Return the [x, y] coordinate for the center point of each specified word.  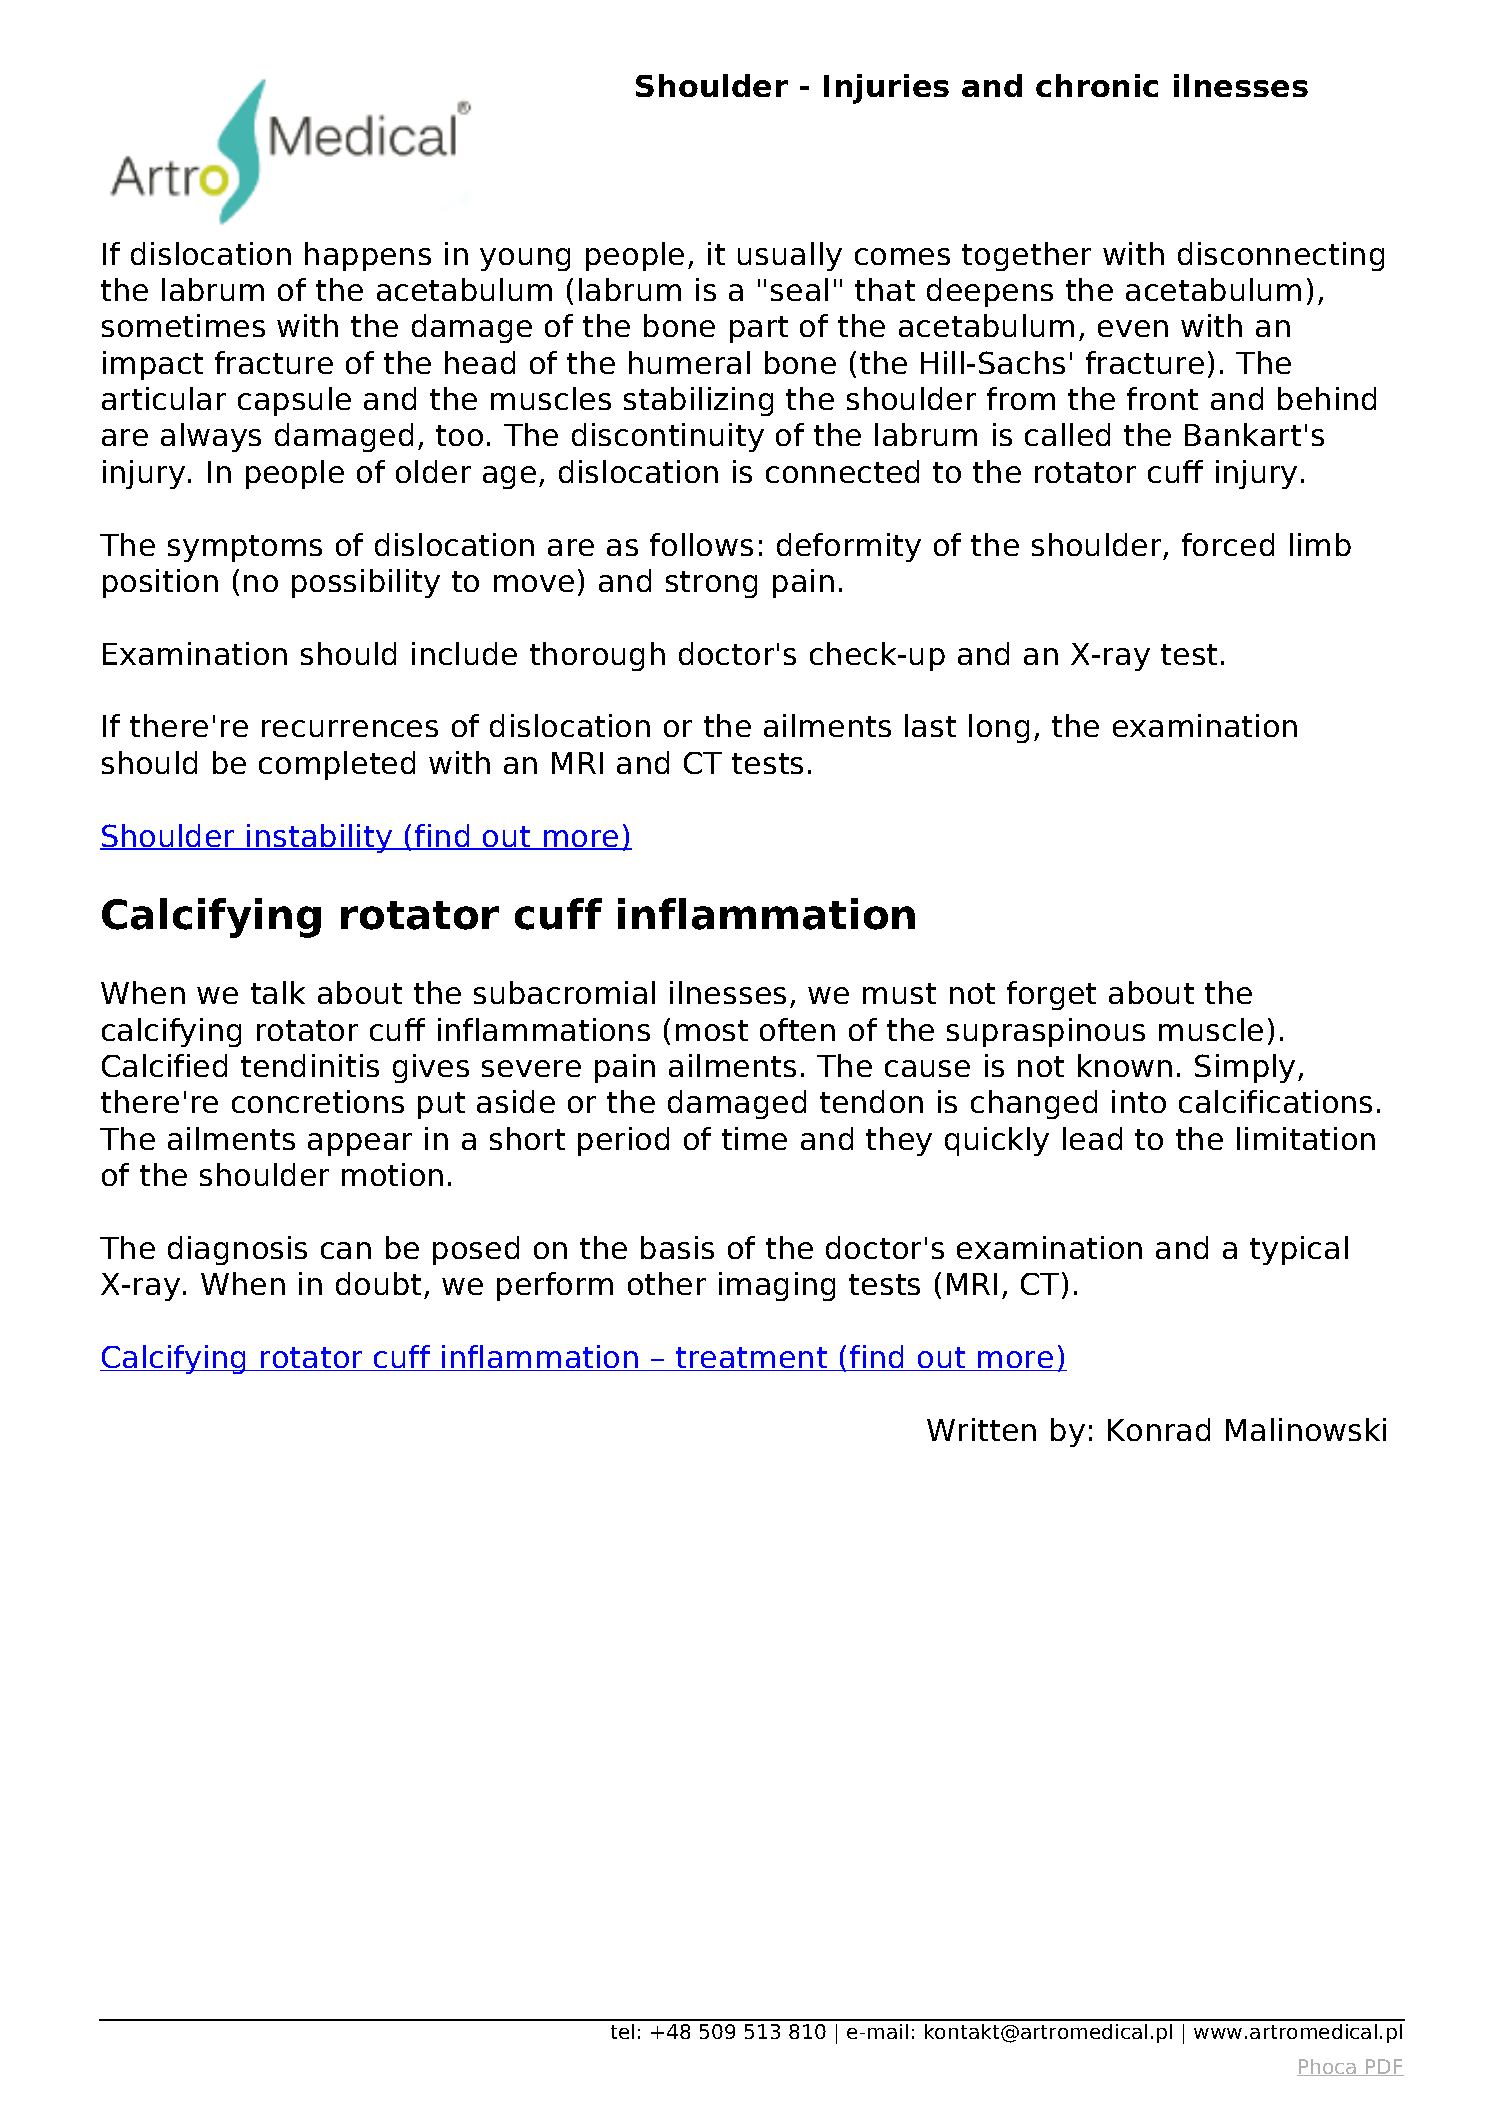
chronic [1097, 85]
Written [981, 1429]
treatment [751, 1359]
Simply [1245, 1068]
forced [1228, 544]
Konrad [1159, 1429]
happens [368, 256]
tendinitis [310, 1065]
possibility [366, 583]
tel [622, 2031]
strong [711, 584]
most [712, 1030]
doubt [378, 1283]
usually [790, 256]
